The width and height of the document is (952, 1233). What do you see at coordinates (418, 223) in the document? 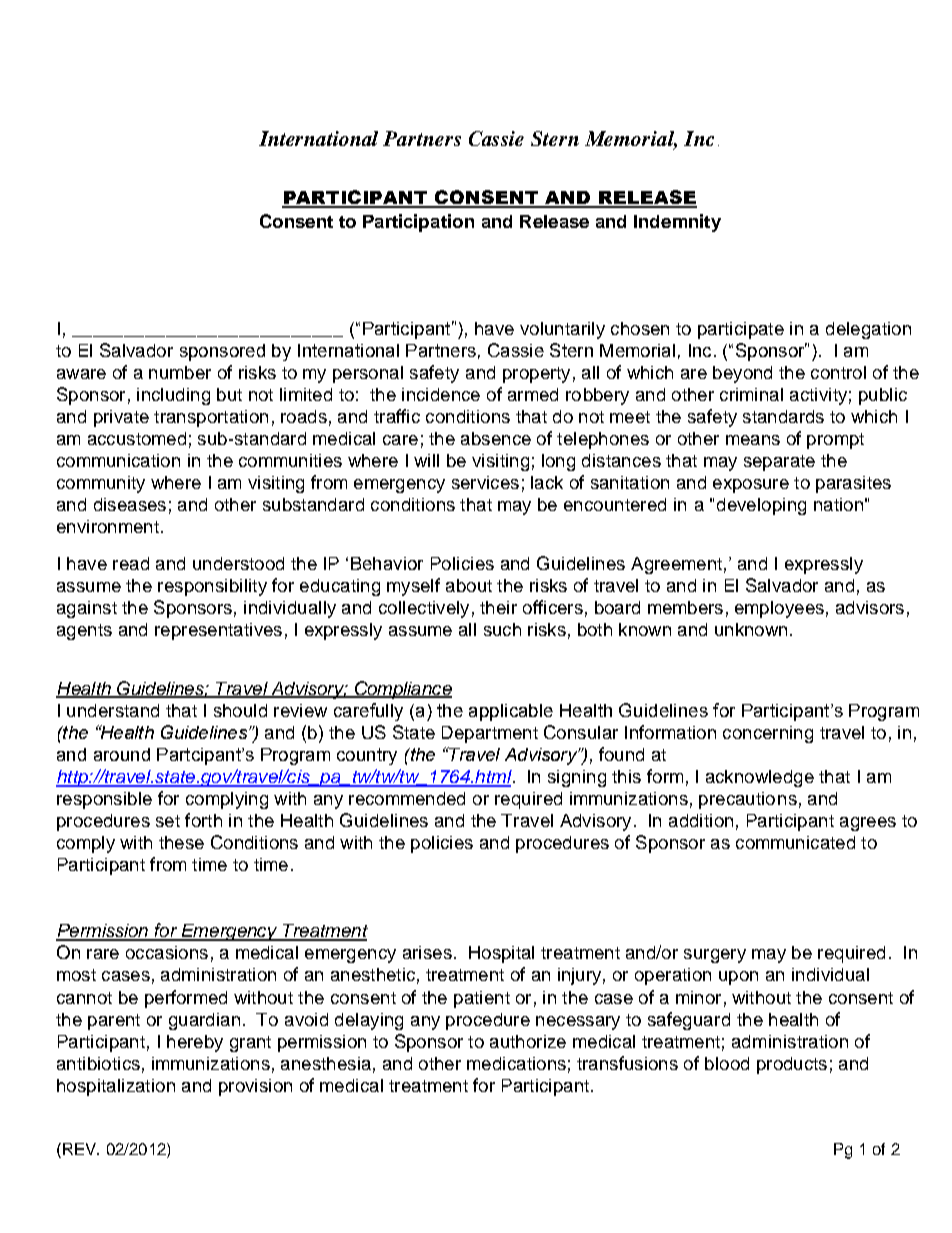
I see `Participation` at bounding box center [418, 223].
